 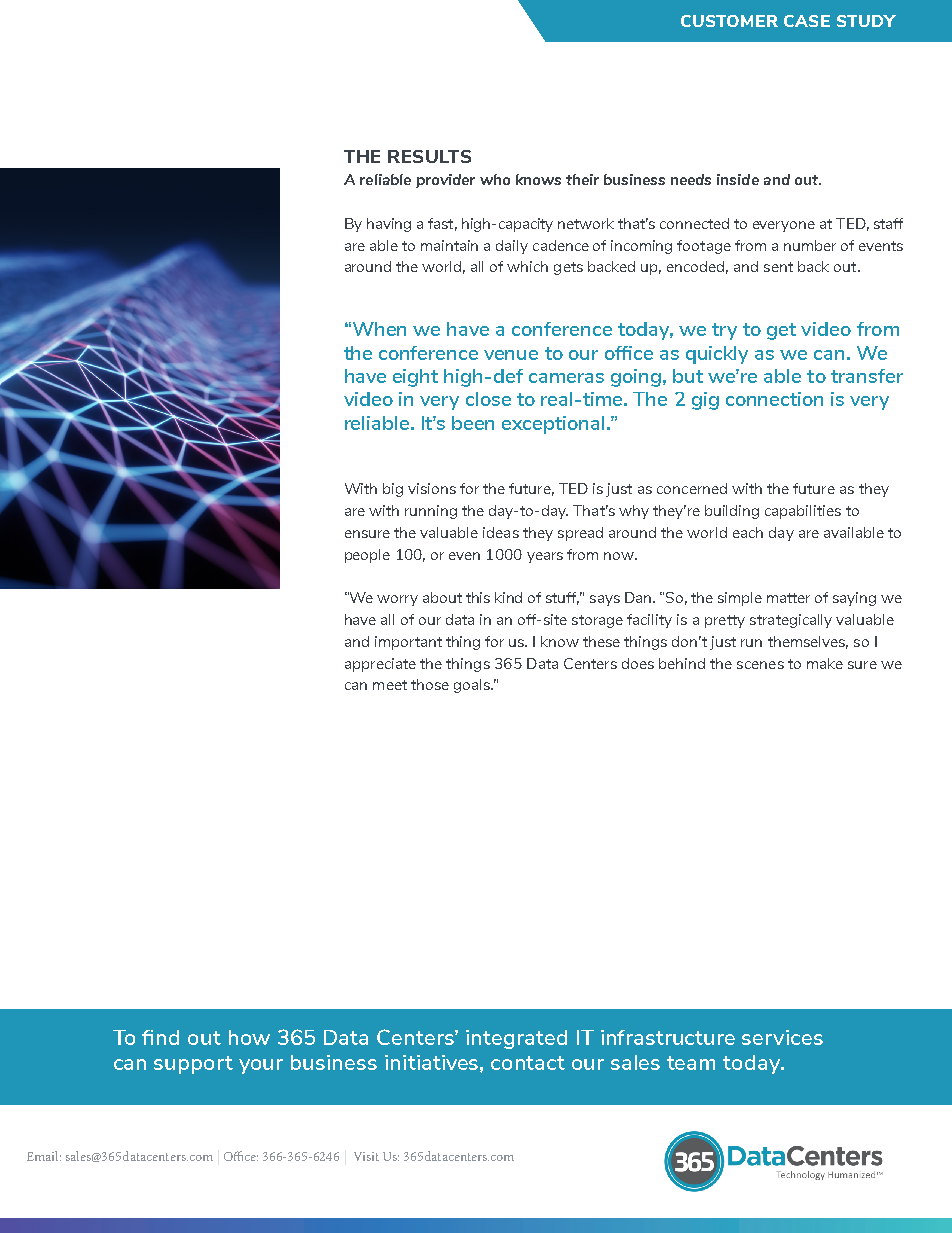 I want to click on who, so click(x=495, y=179).
